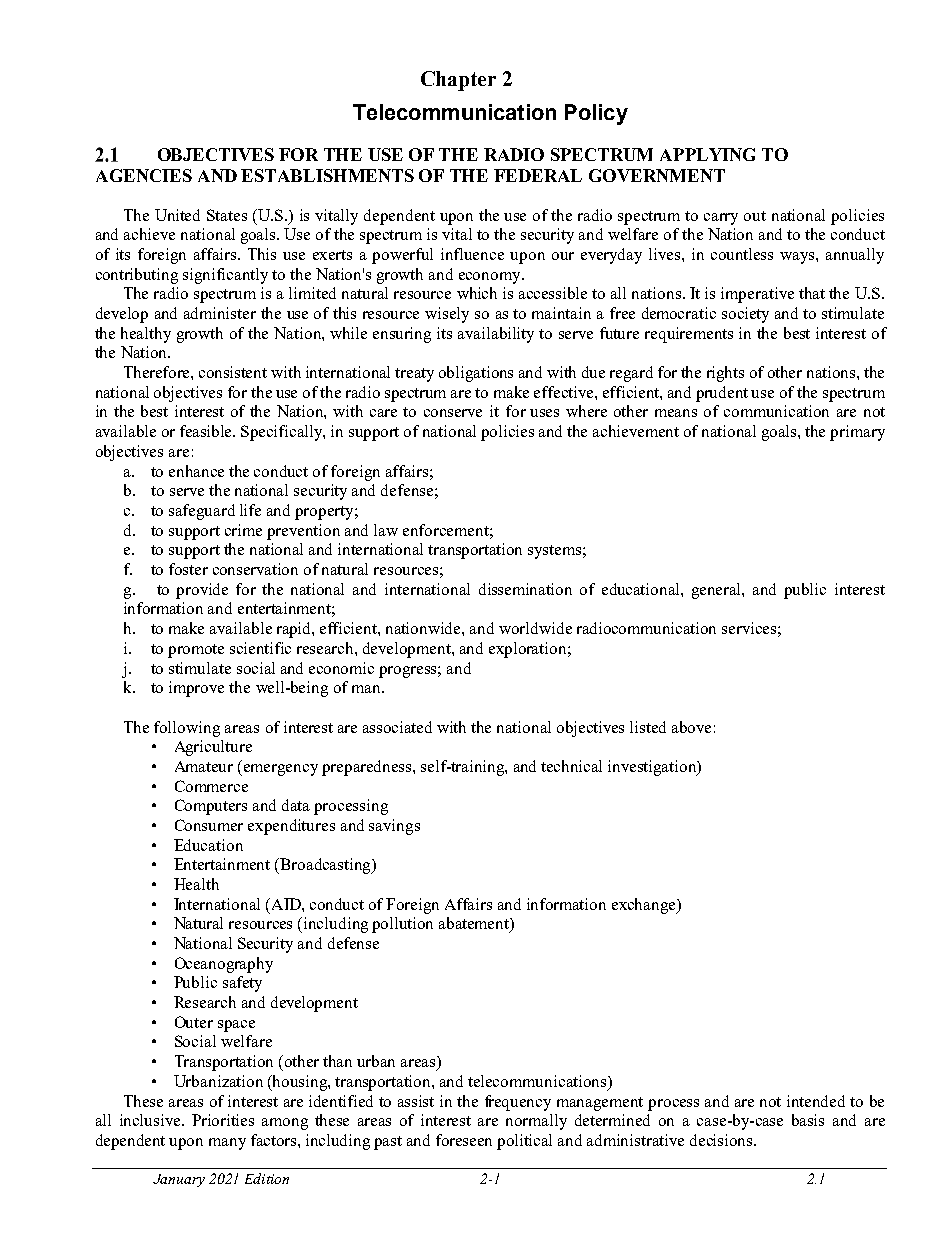  Describe the element at coordinates (707, 154) in the screenshot. I see `APPLYING` at that location.
